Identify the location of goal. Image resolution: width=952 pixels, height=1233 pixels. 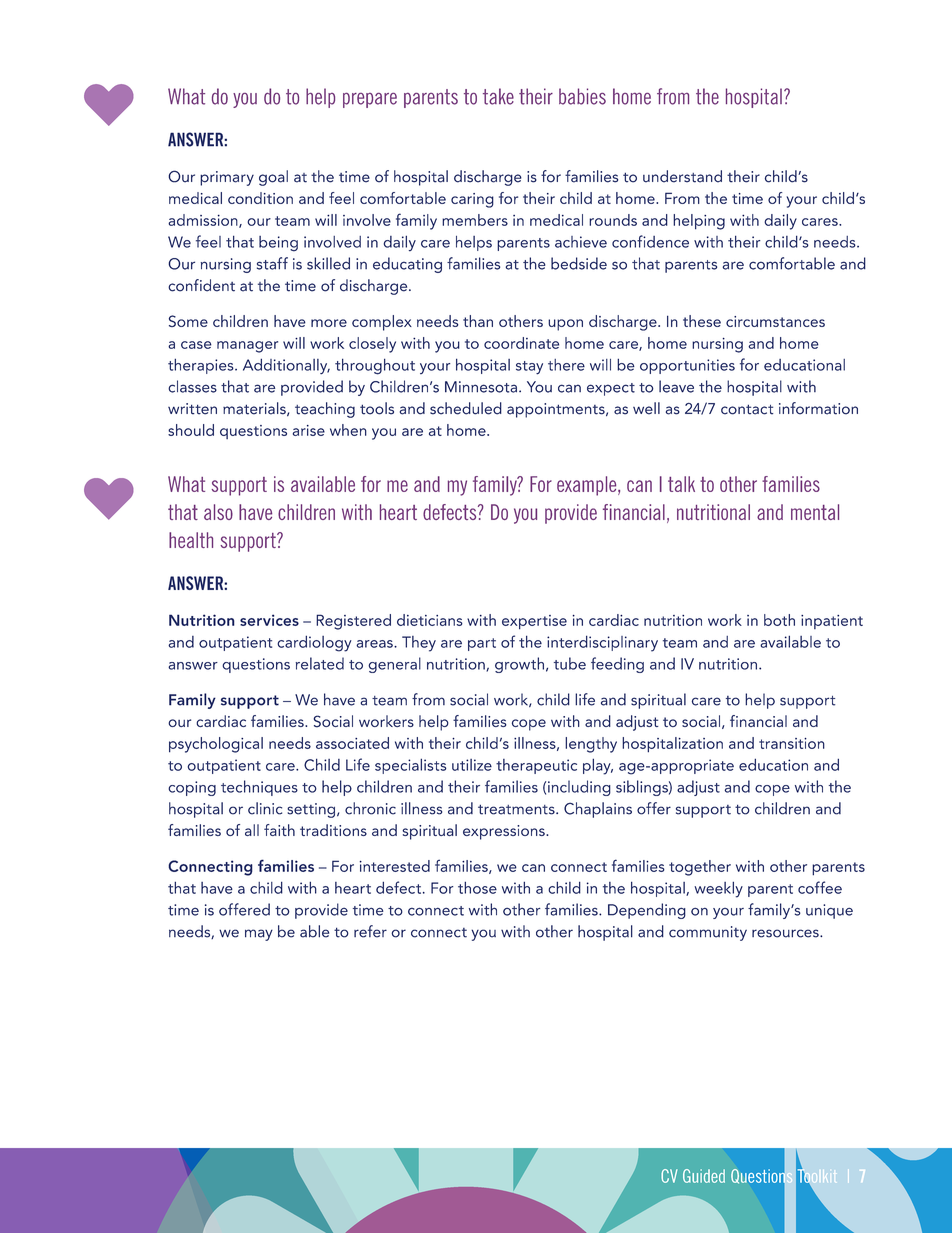
(273, 178).
